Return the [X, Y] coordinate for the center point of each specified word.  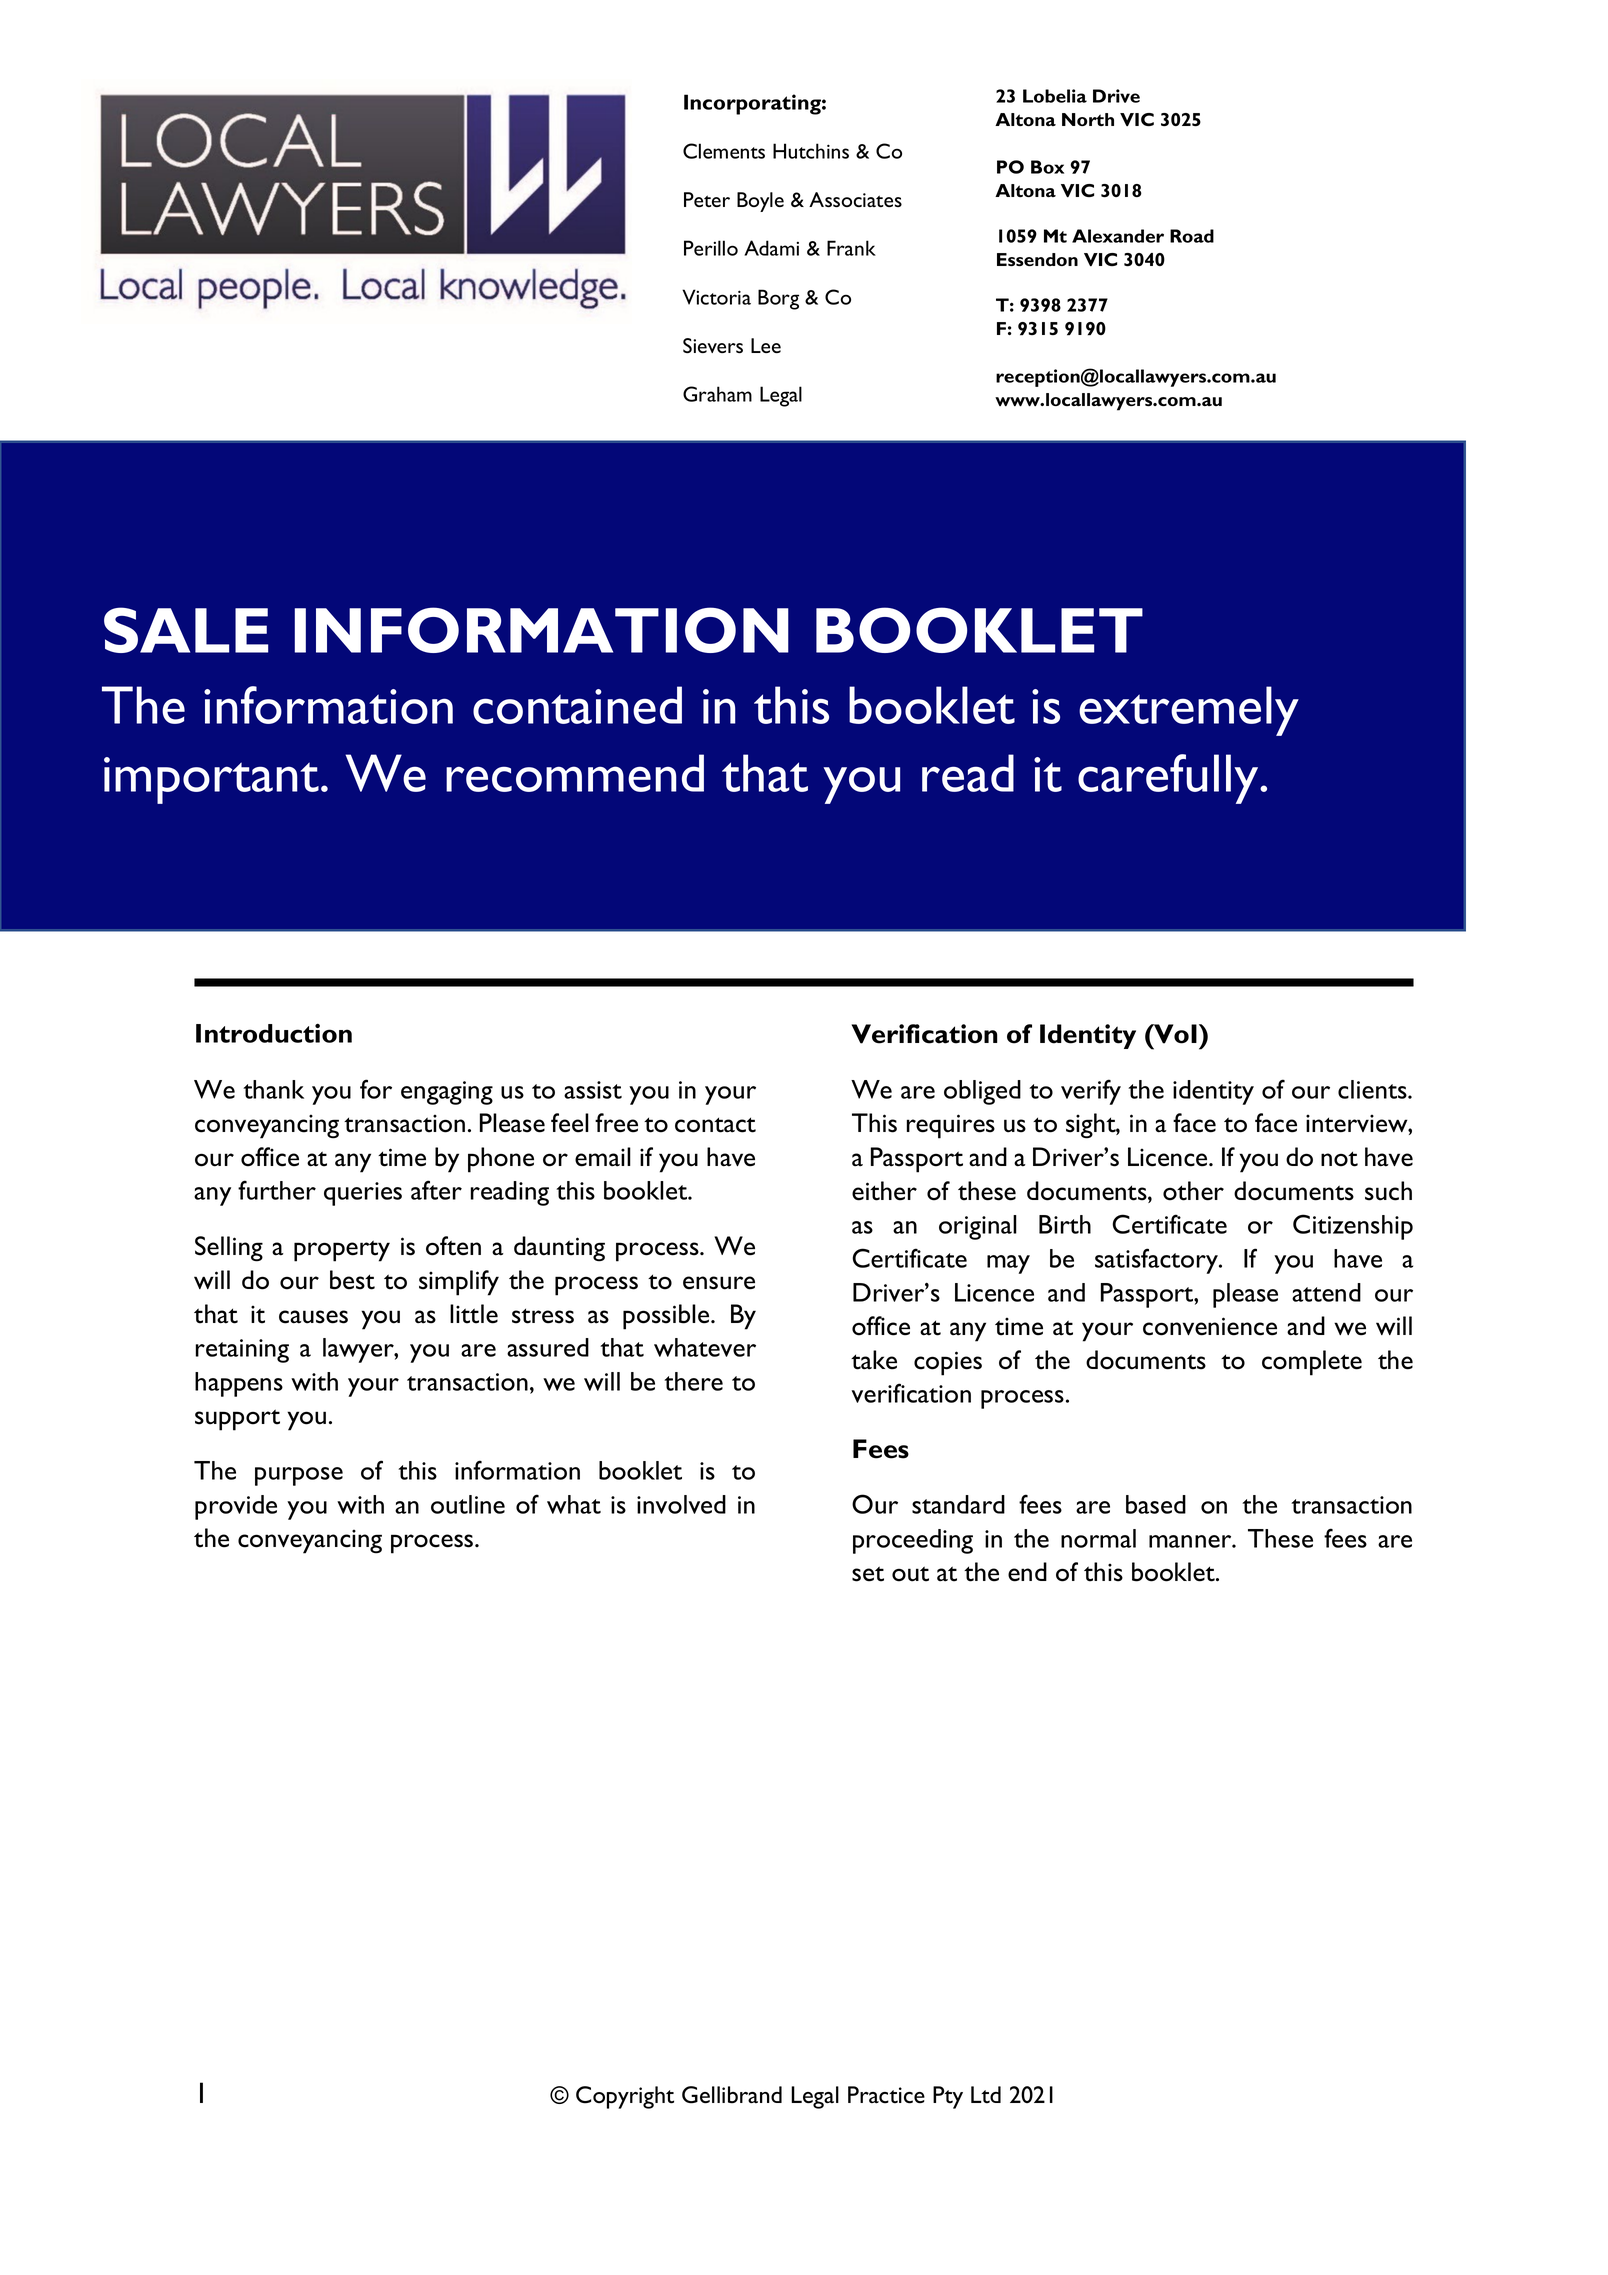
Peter [707, 199]
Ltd [986, 2095]
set [868, 1574]
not [1339, 1159]
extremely [1189, 711]
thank [273, 1089]
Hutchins [811, 151]
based [1156, 1504]
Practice [886, 2095]
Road [1192, 236]
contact [715, 1125]
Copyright [625, 2097]
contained [577, 705]
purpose [299, 1476]
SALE [186, 630]
